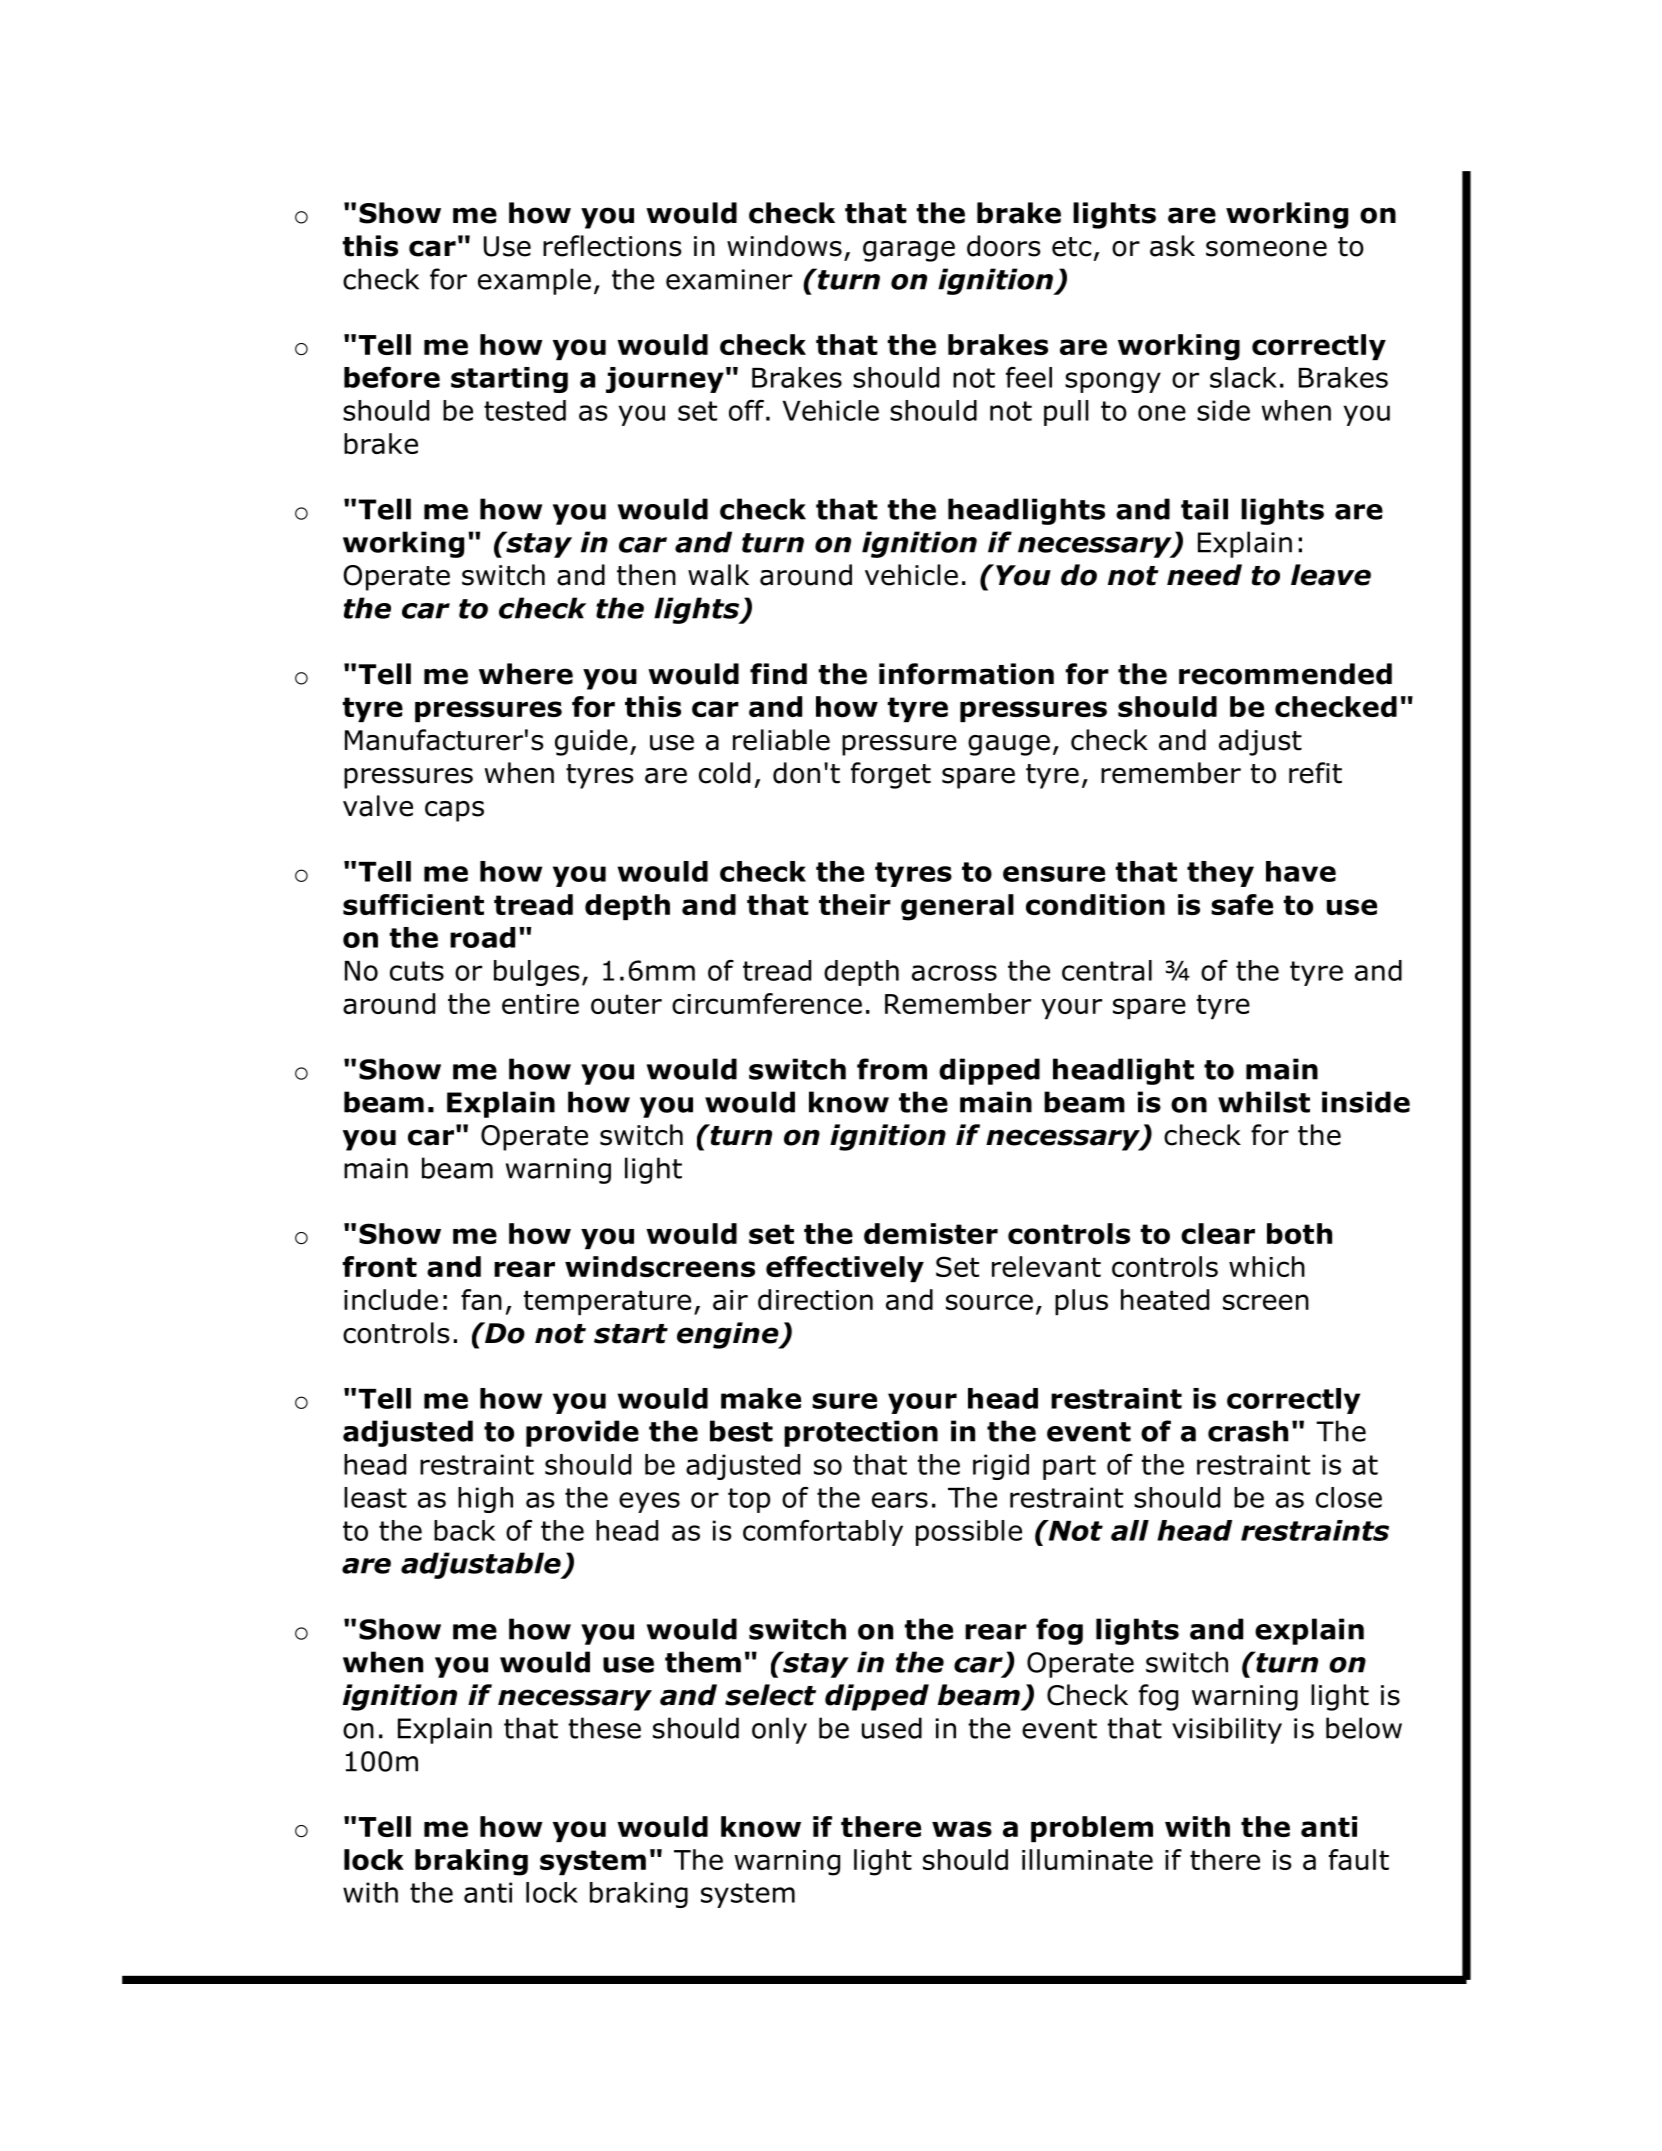 The image size is (1662, 2151). Describe the element at coordinates (909, 251) in the screenshot. I see `garage` at that location.
